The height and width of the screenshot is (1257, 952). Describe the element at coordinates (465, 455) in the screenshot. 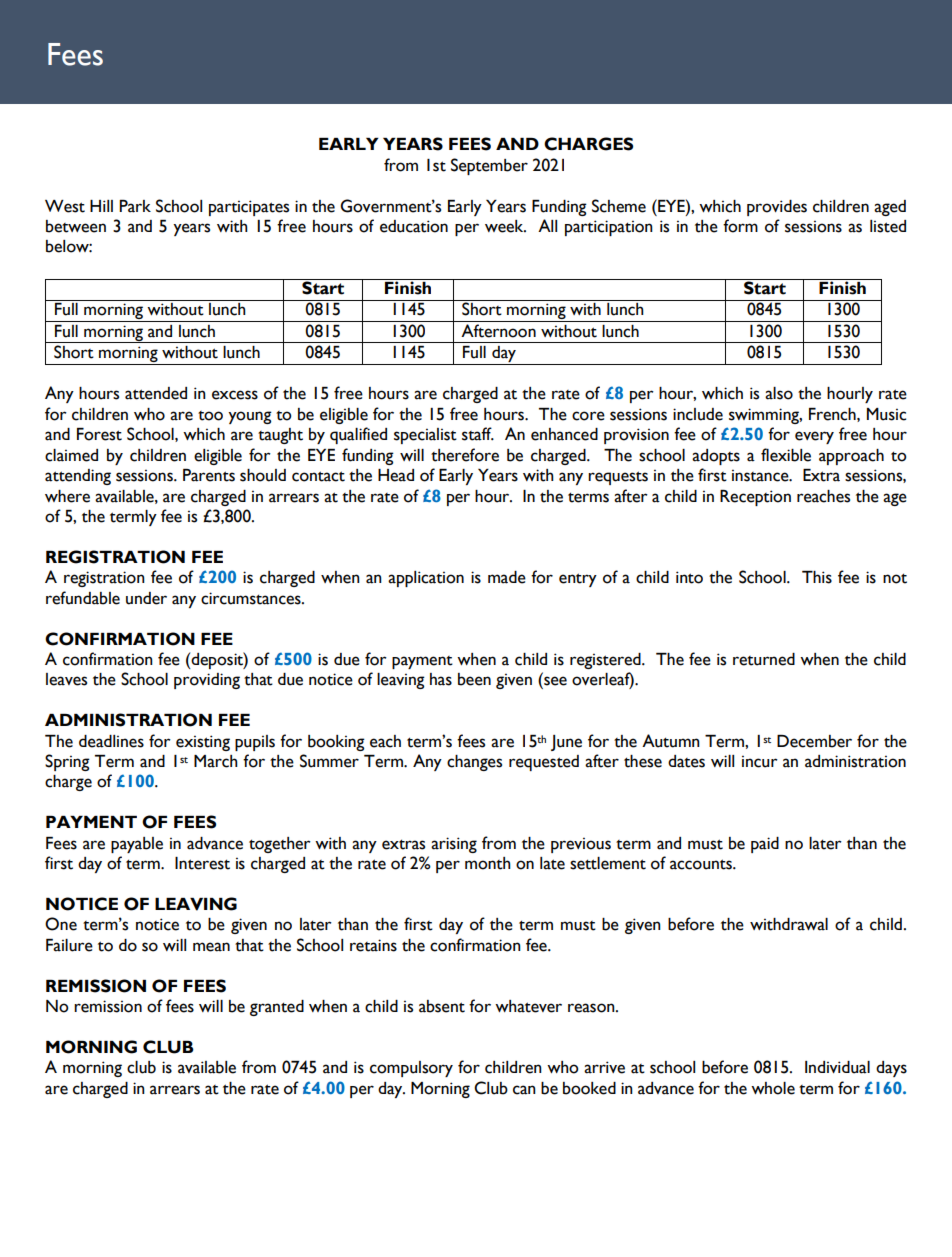

I see `therefore` at that location.
